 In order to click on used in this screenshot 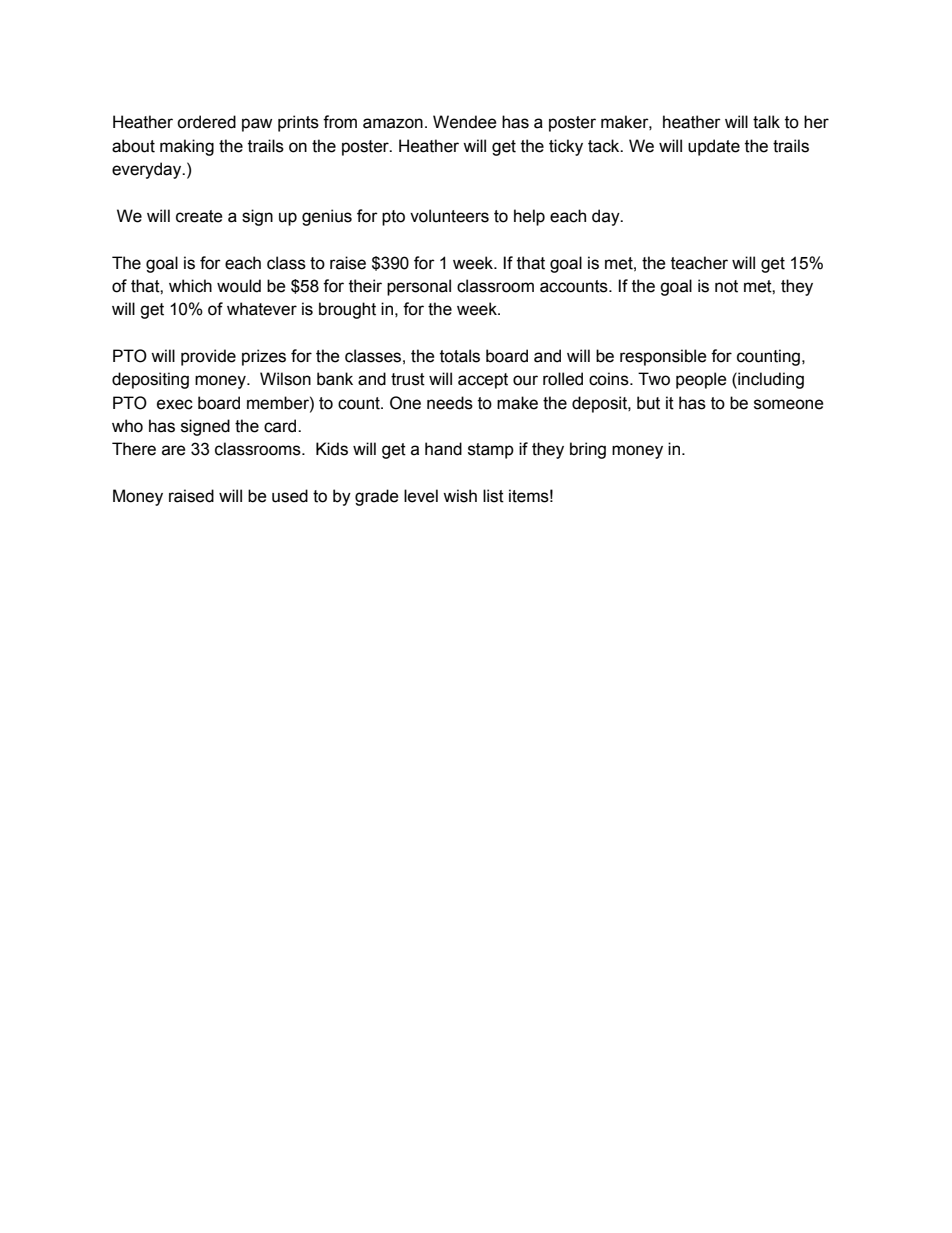, I will do `click(290, 496)`.
